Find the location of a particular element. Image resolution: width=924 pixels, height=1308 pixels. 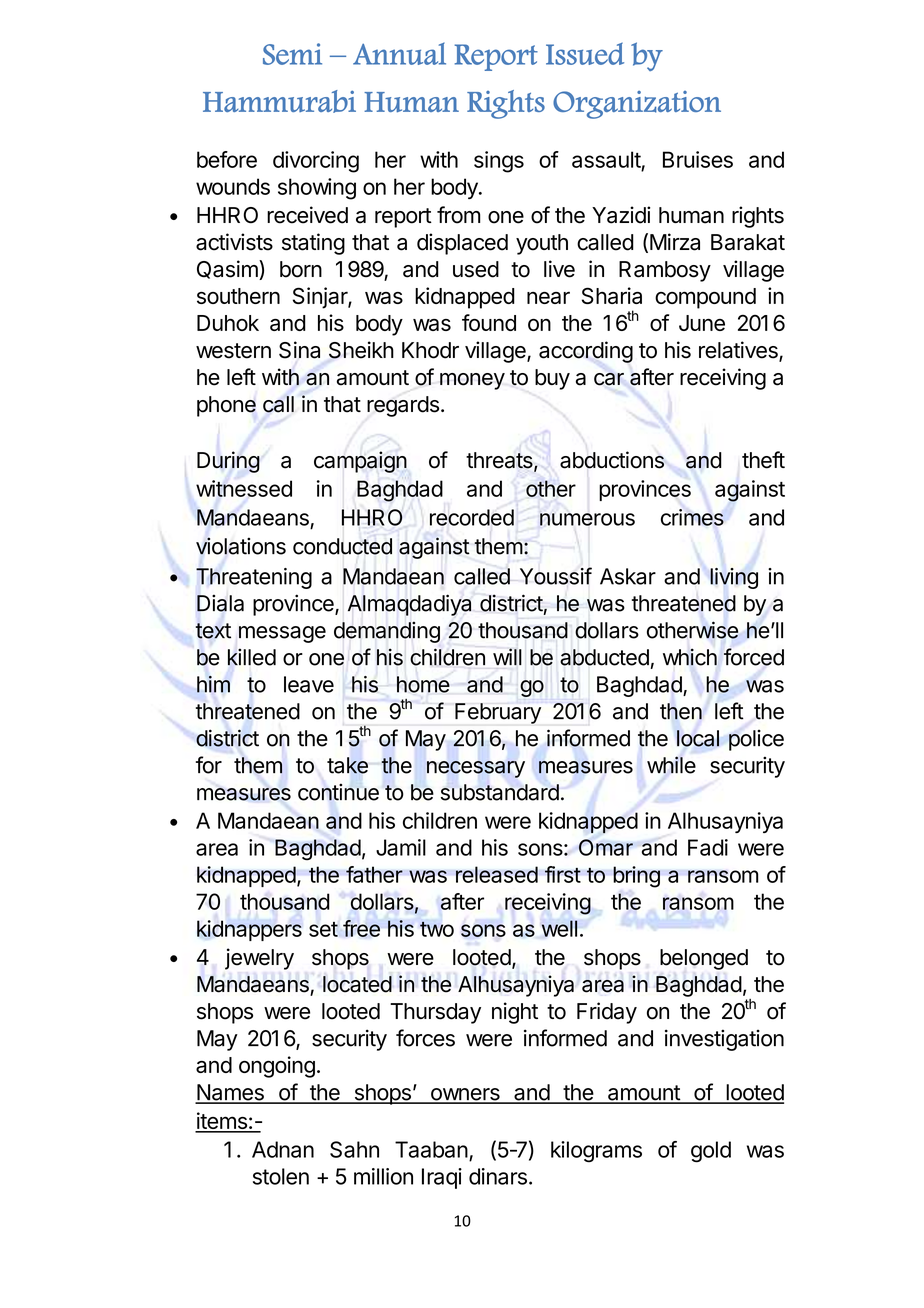

continue is located at coordinates (338, 792).
